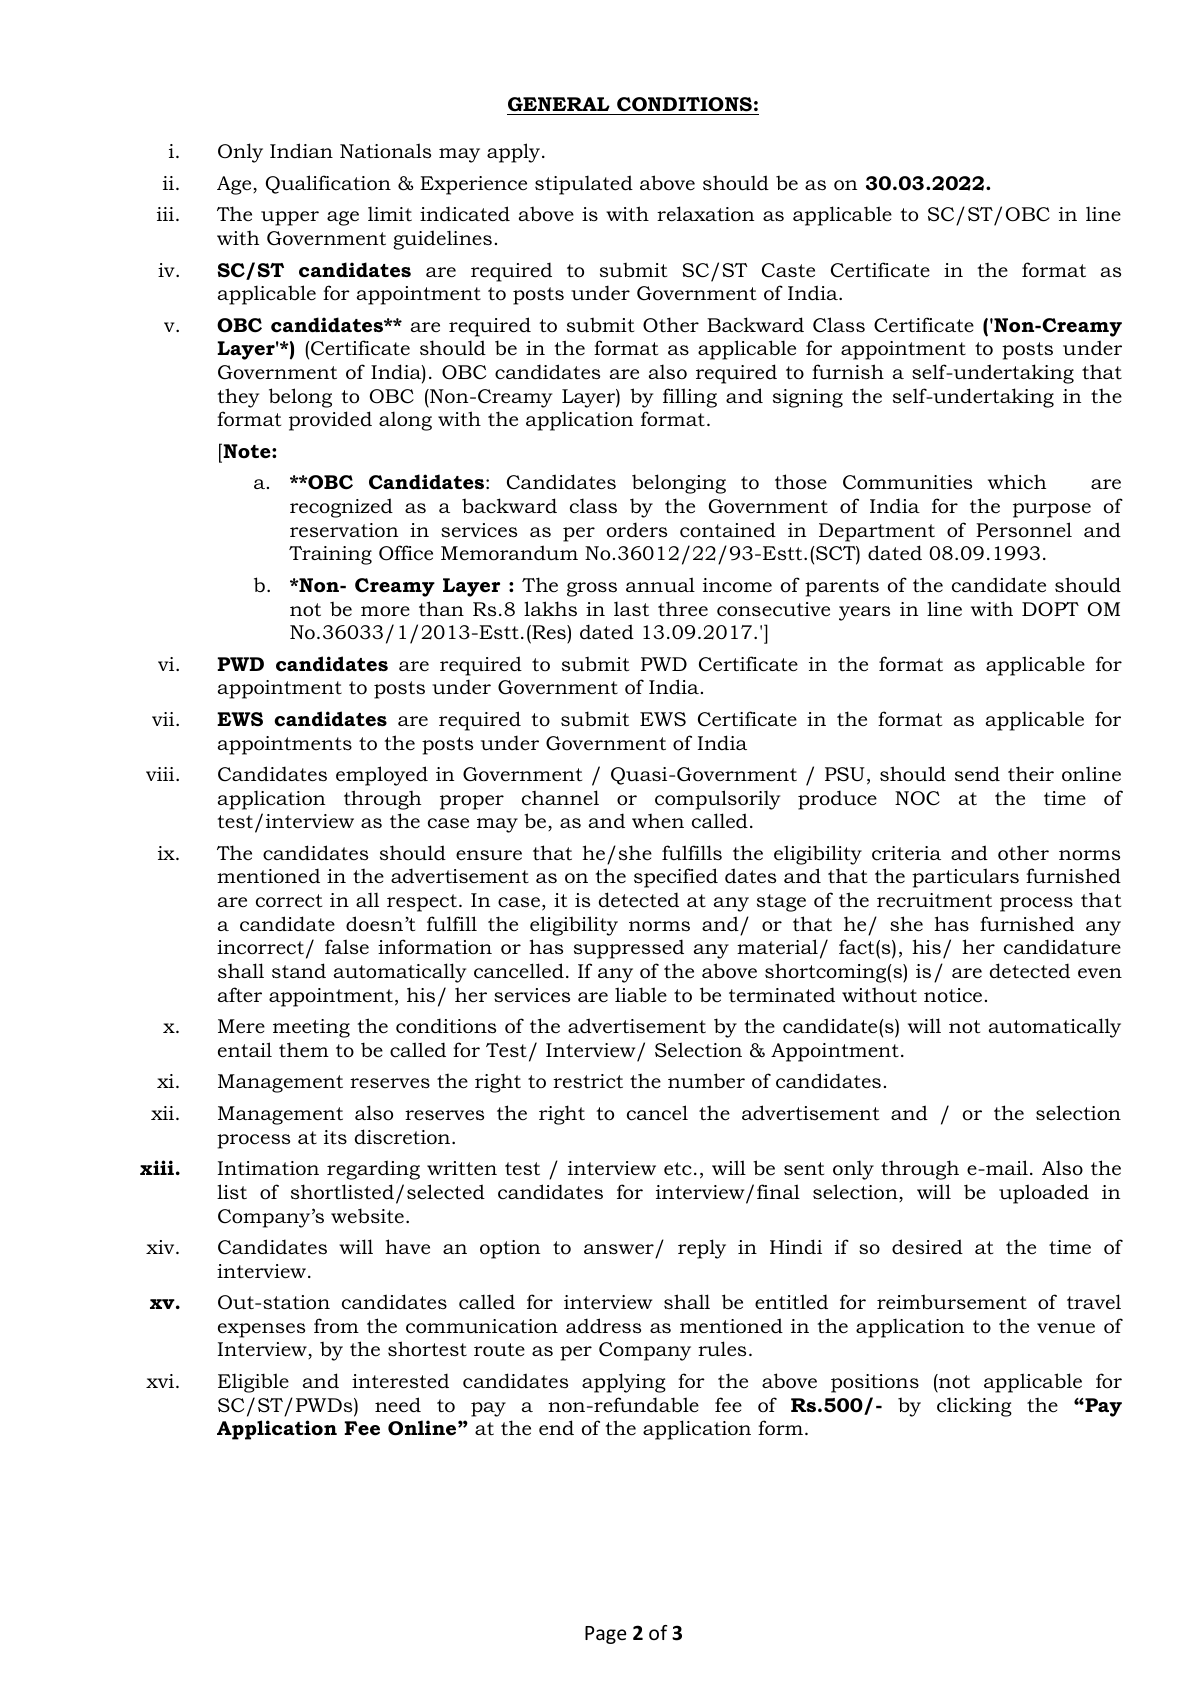  What do you see at coordinates (347, 947) in the screenshot?
I see `false` at bounding box center [347, 947].
